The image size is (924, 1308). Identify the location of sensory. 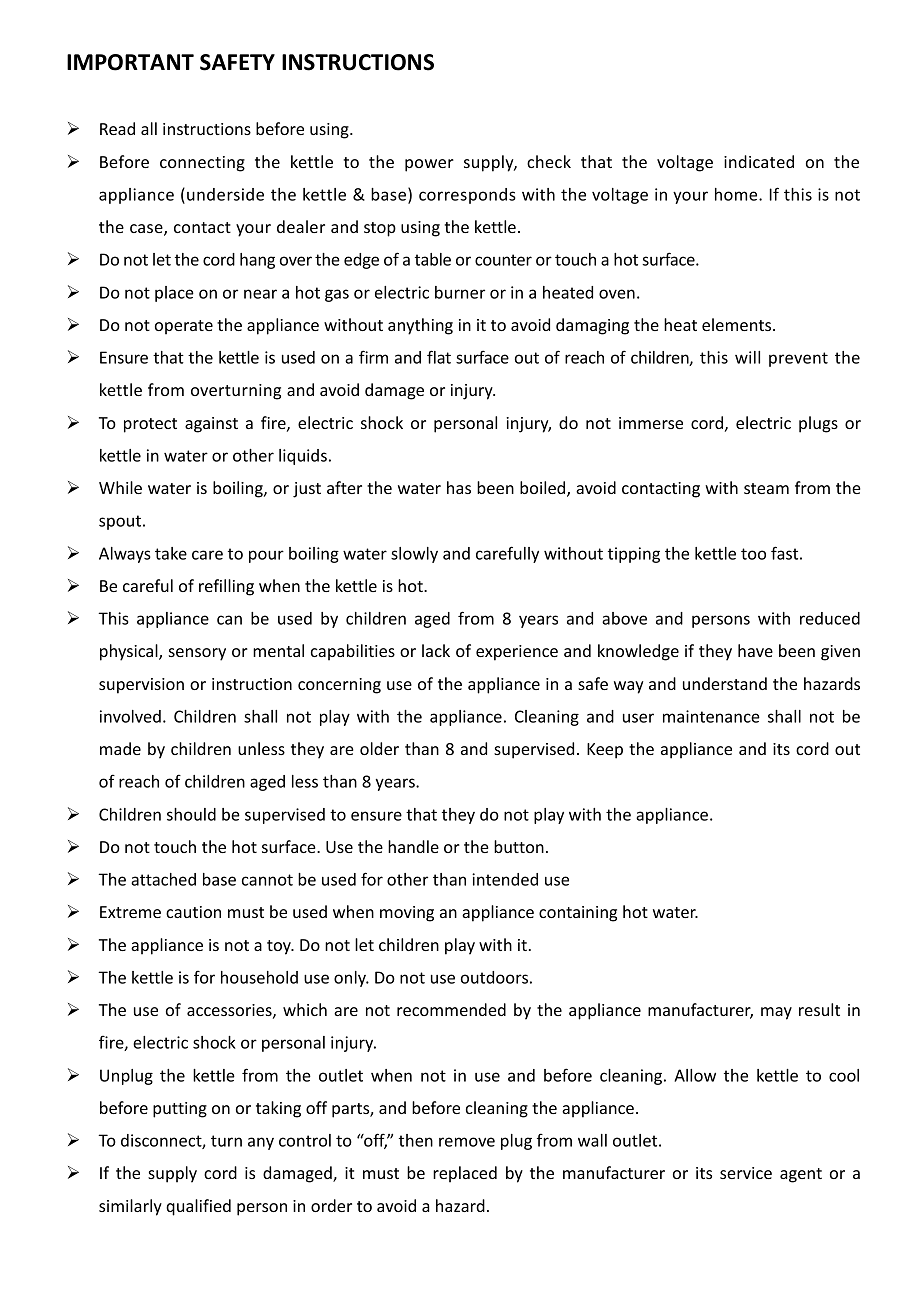
(197, 654).
